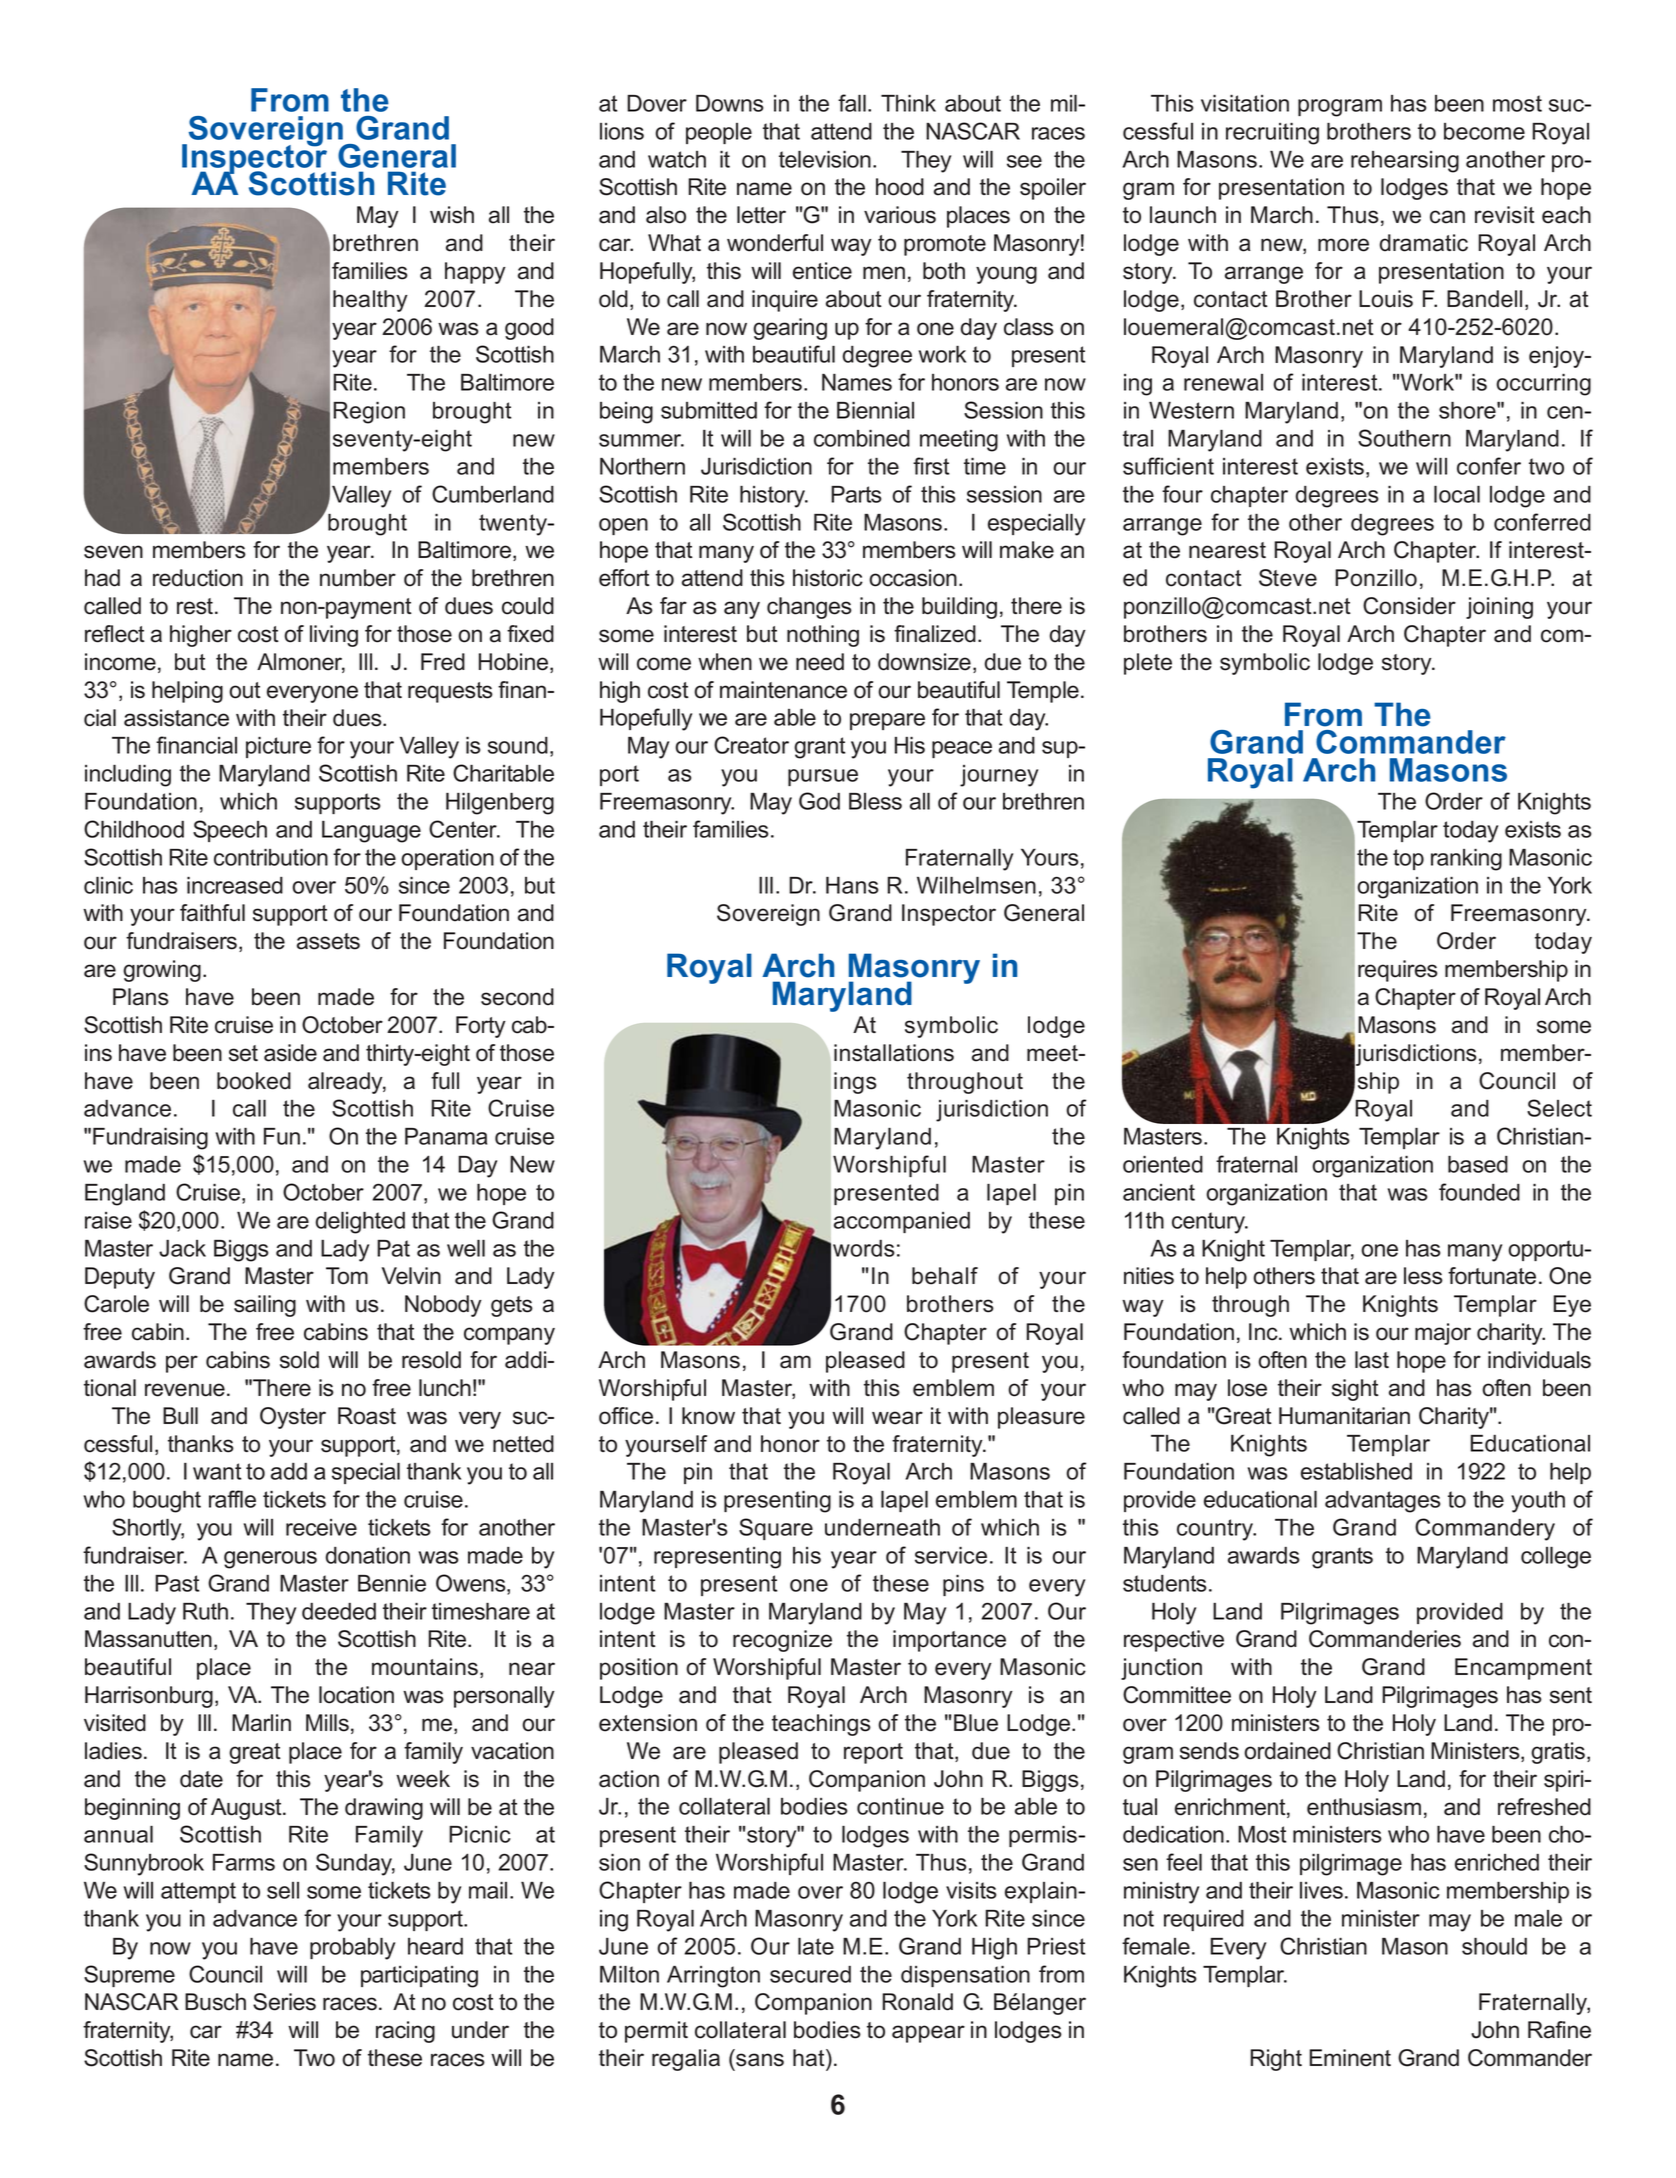 The width and height of the screenshot is (1676, 2178). I want to click on pursue, so click(823, 777).
